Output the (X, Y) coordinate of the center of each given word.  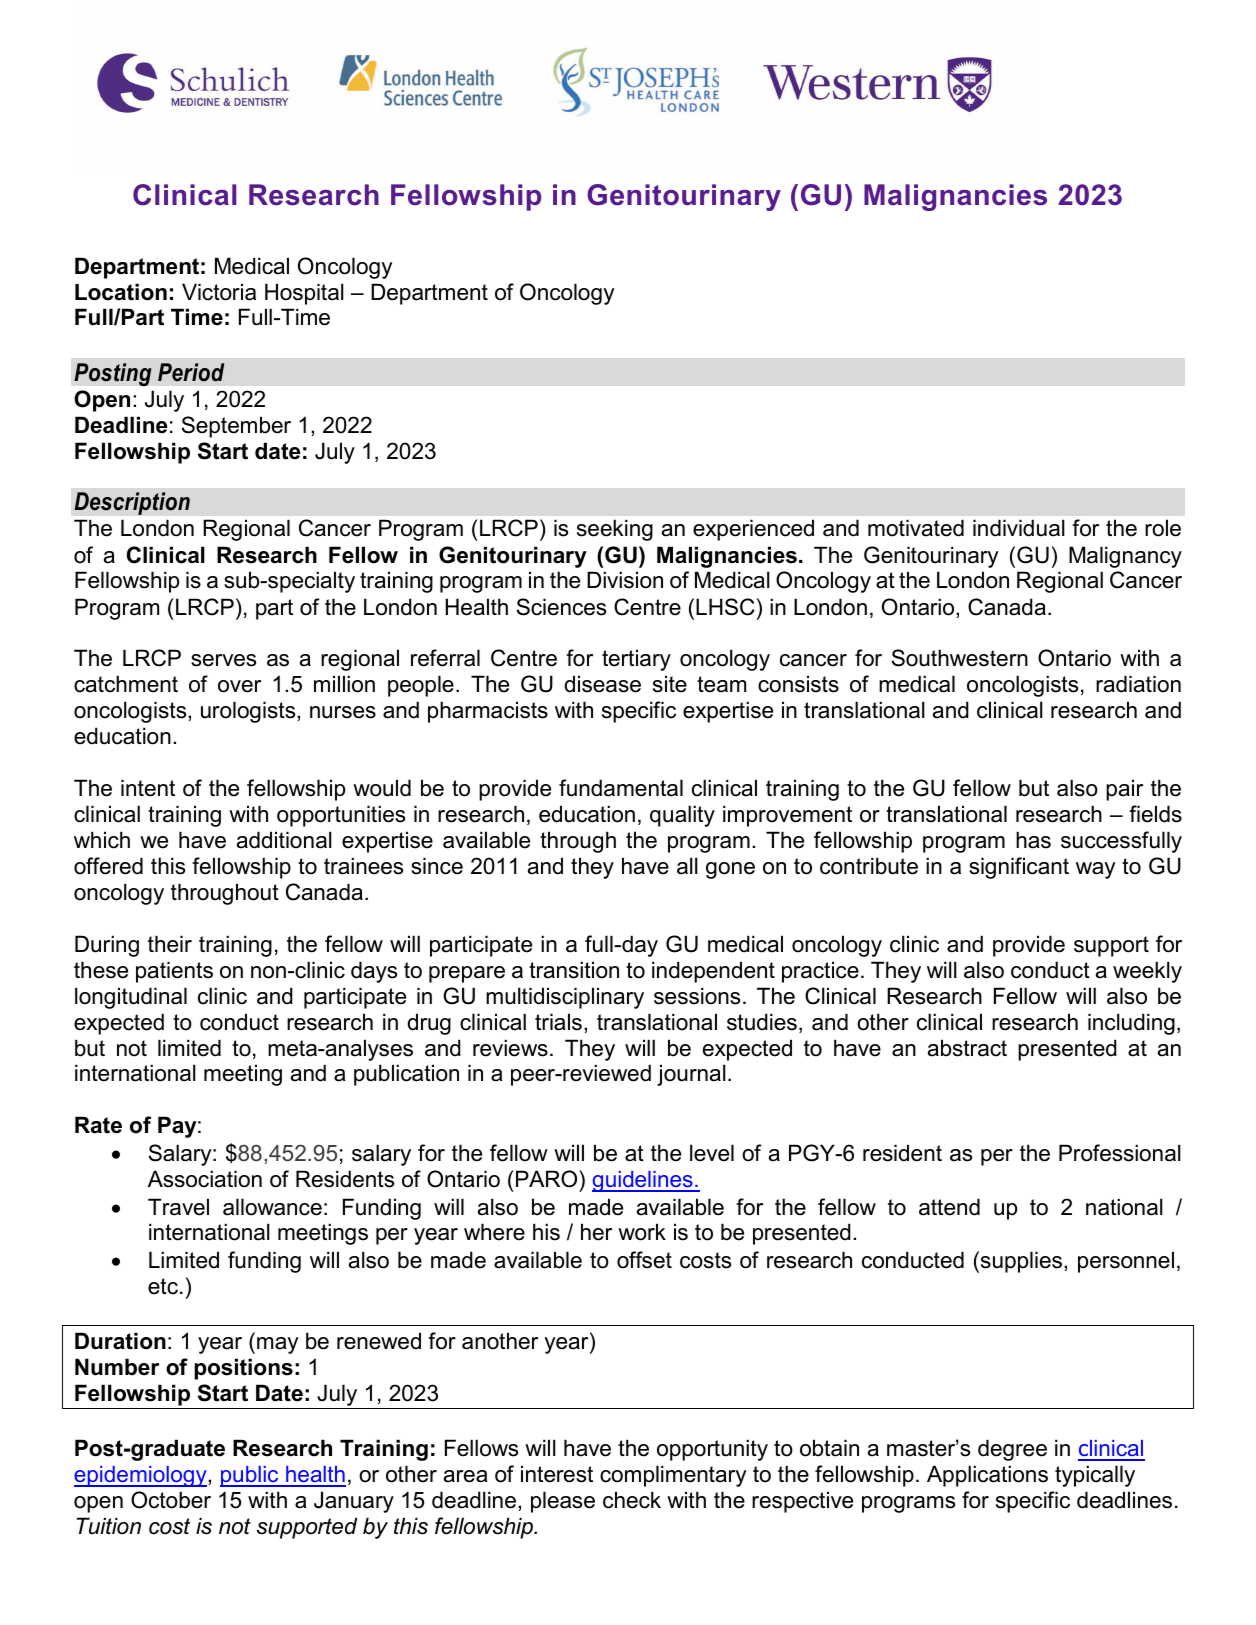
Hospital (304, 294)
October (171, 1500)
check (632, 1500)
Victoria (219, 292)
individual (1019, 528)
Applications (987, 1476)
